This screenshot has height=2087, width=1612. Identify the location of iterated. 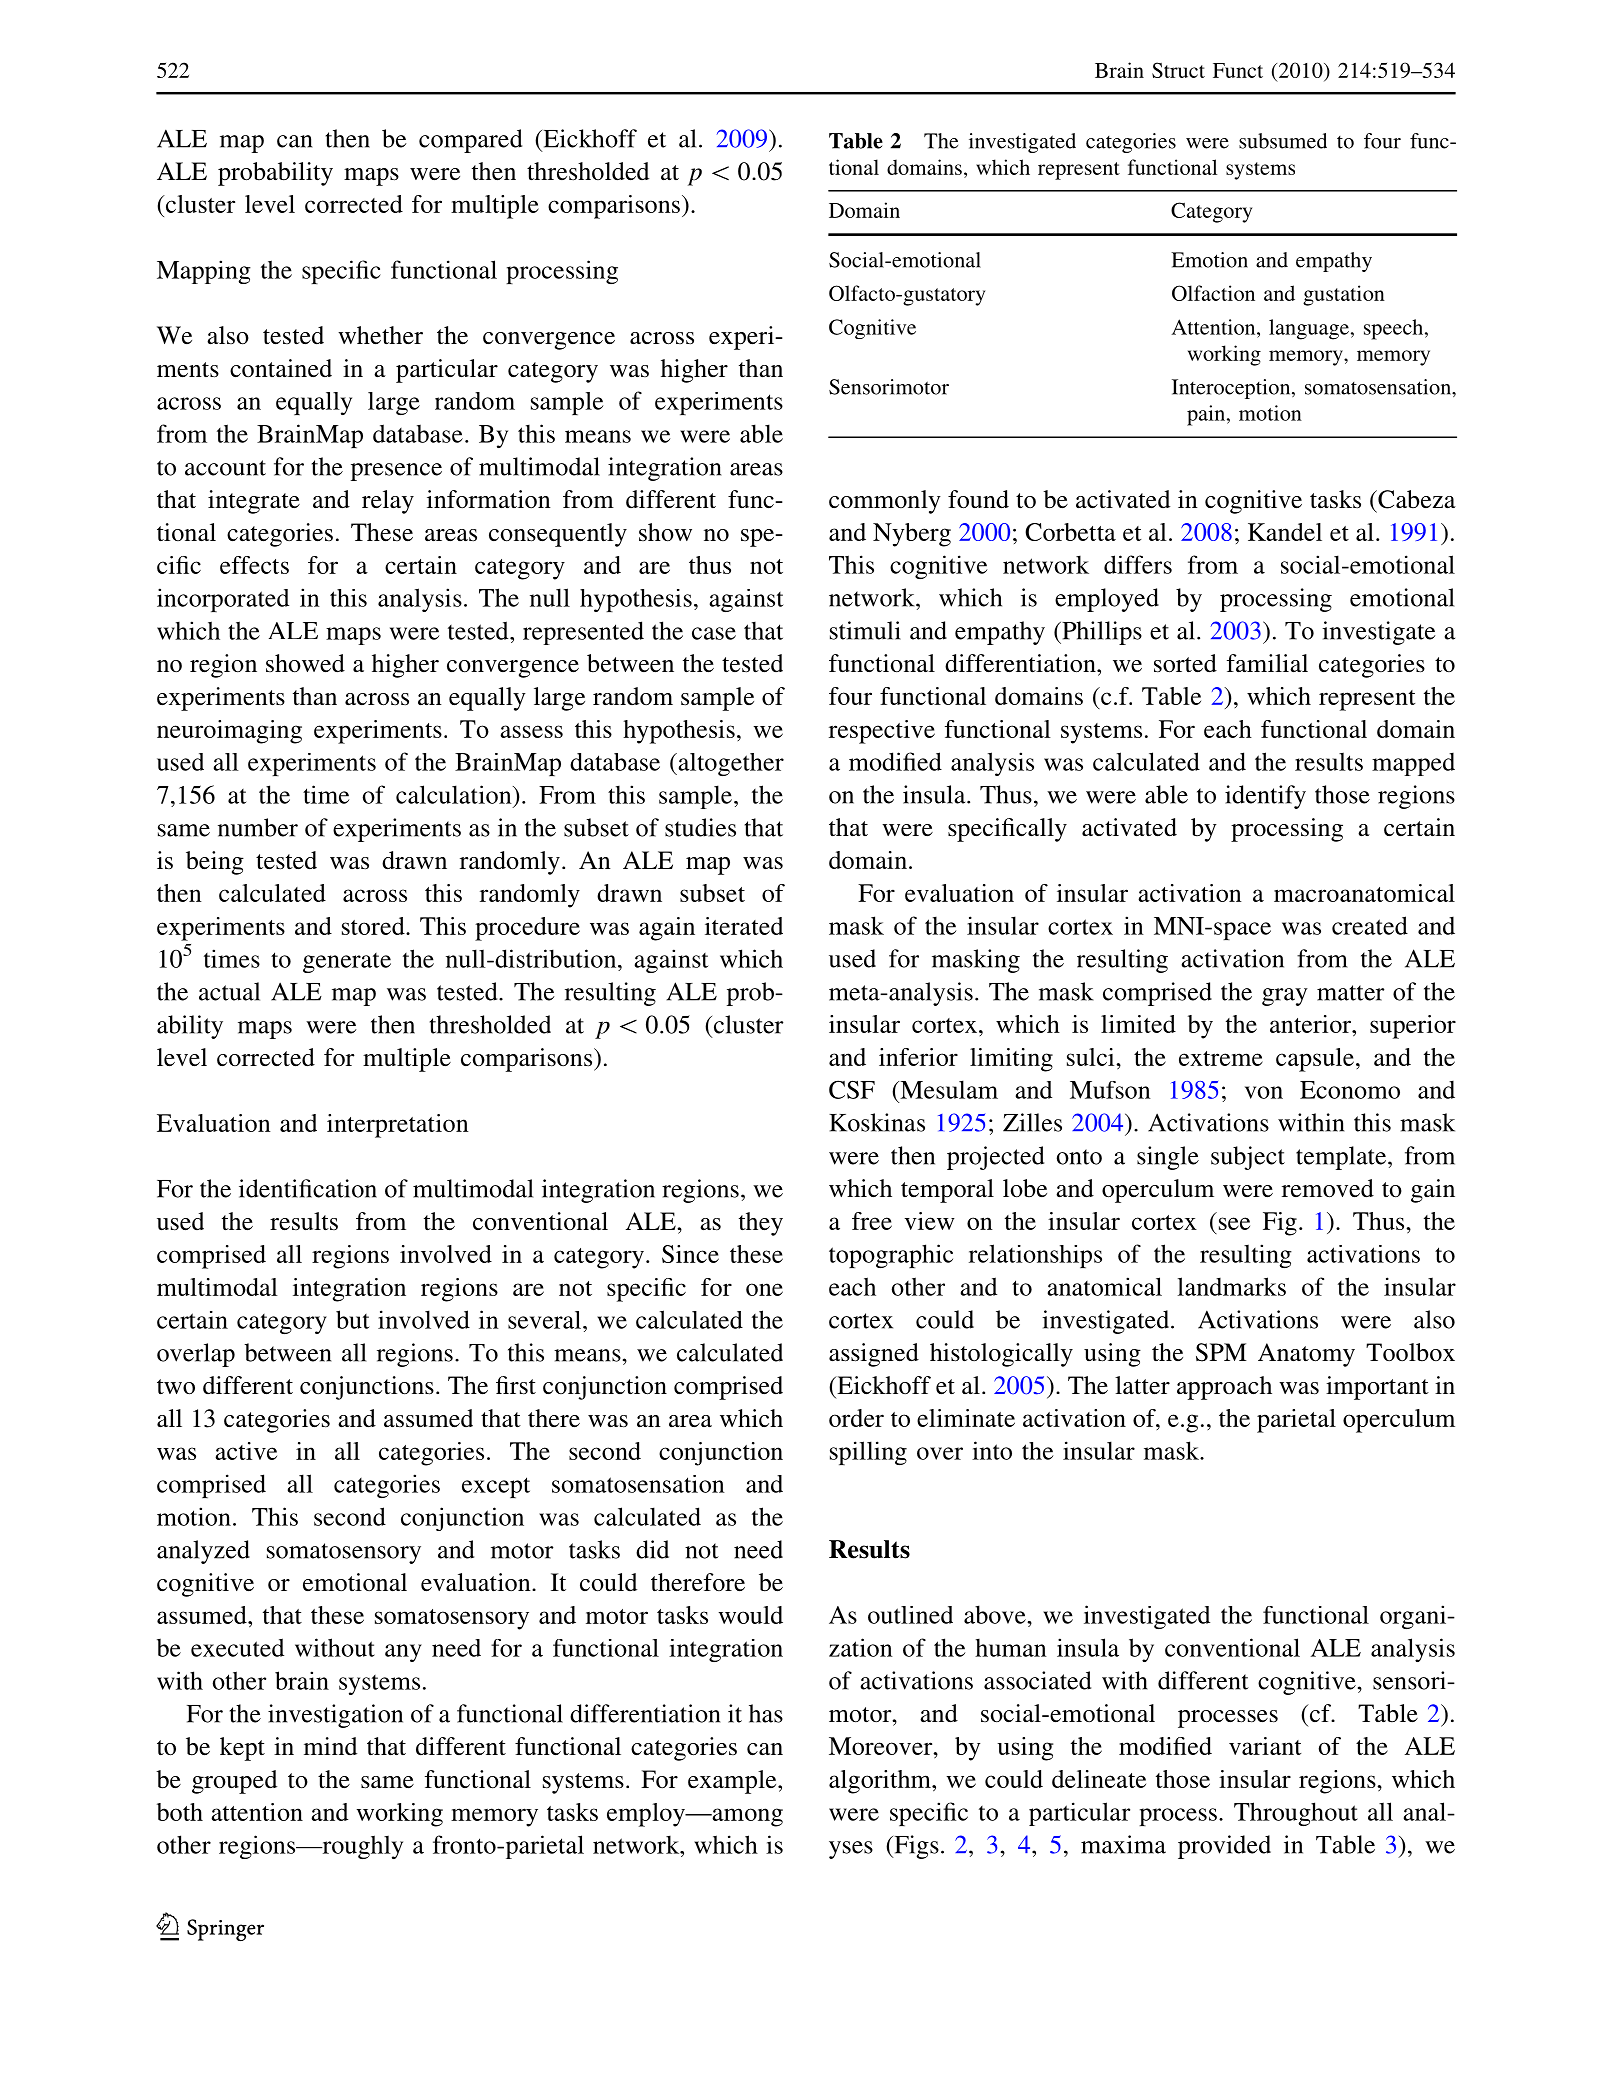
(744, 926).
